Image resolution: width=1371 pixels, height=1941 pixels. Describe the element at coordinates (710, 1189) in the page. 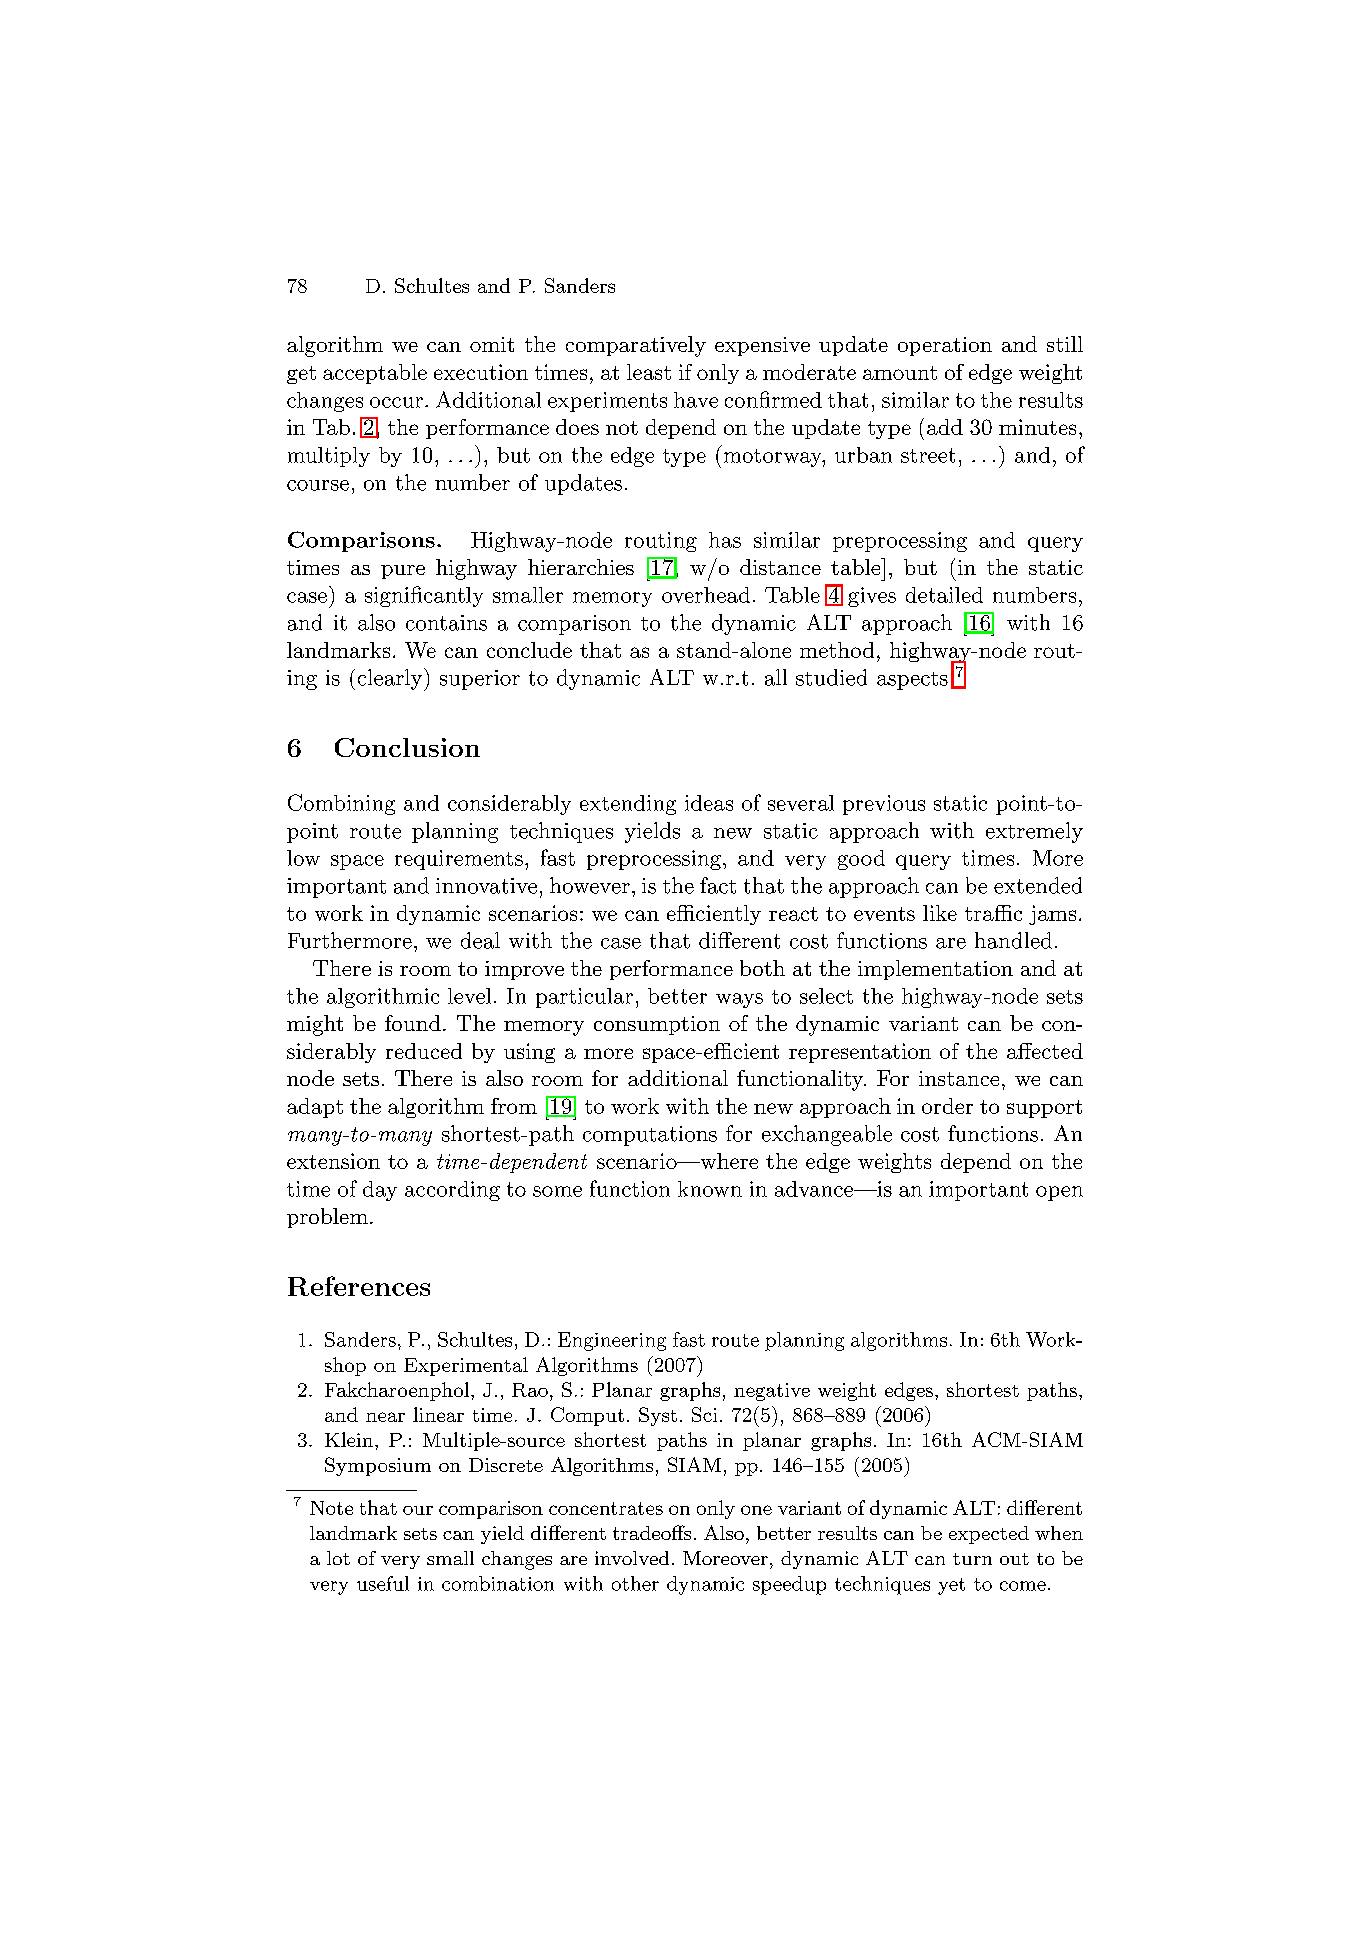

I see `known` at that location.
